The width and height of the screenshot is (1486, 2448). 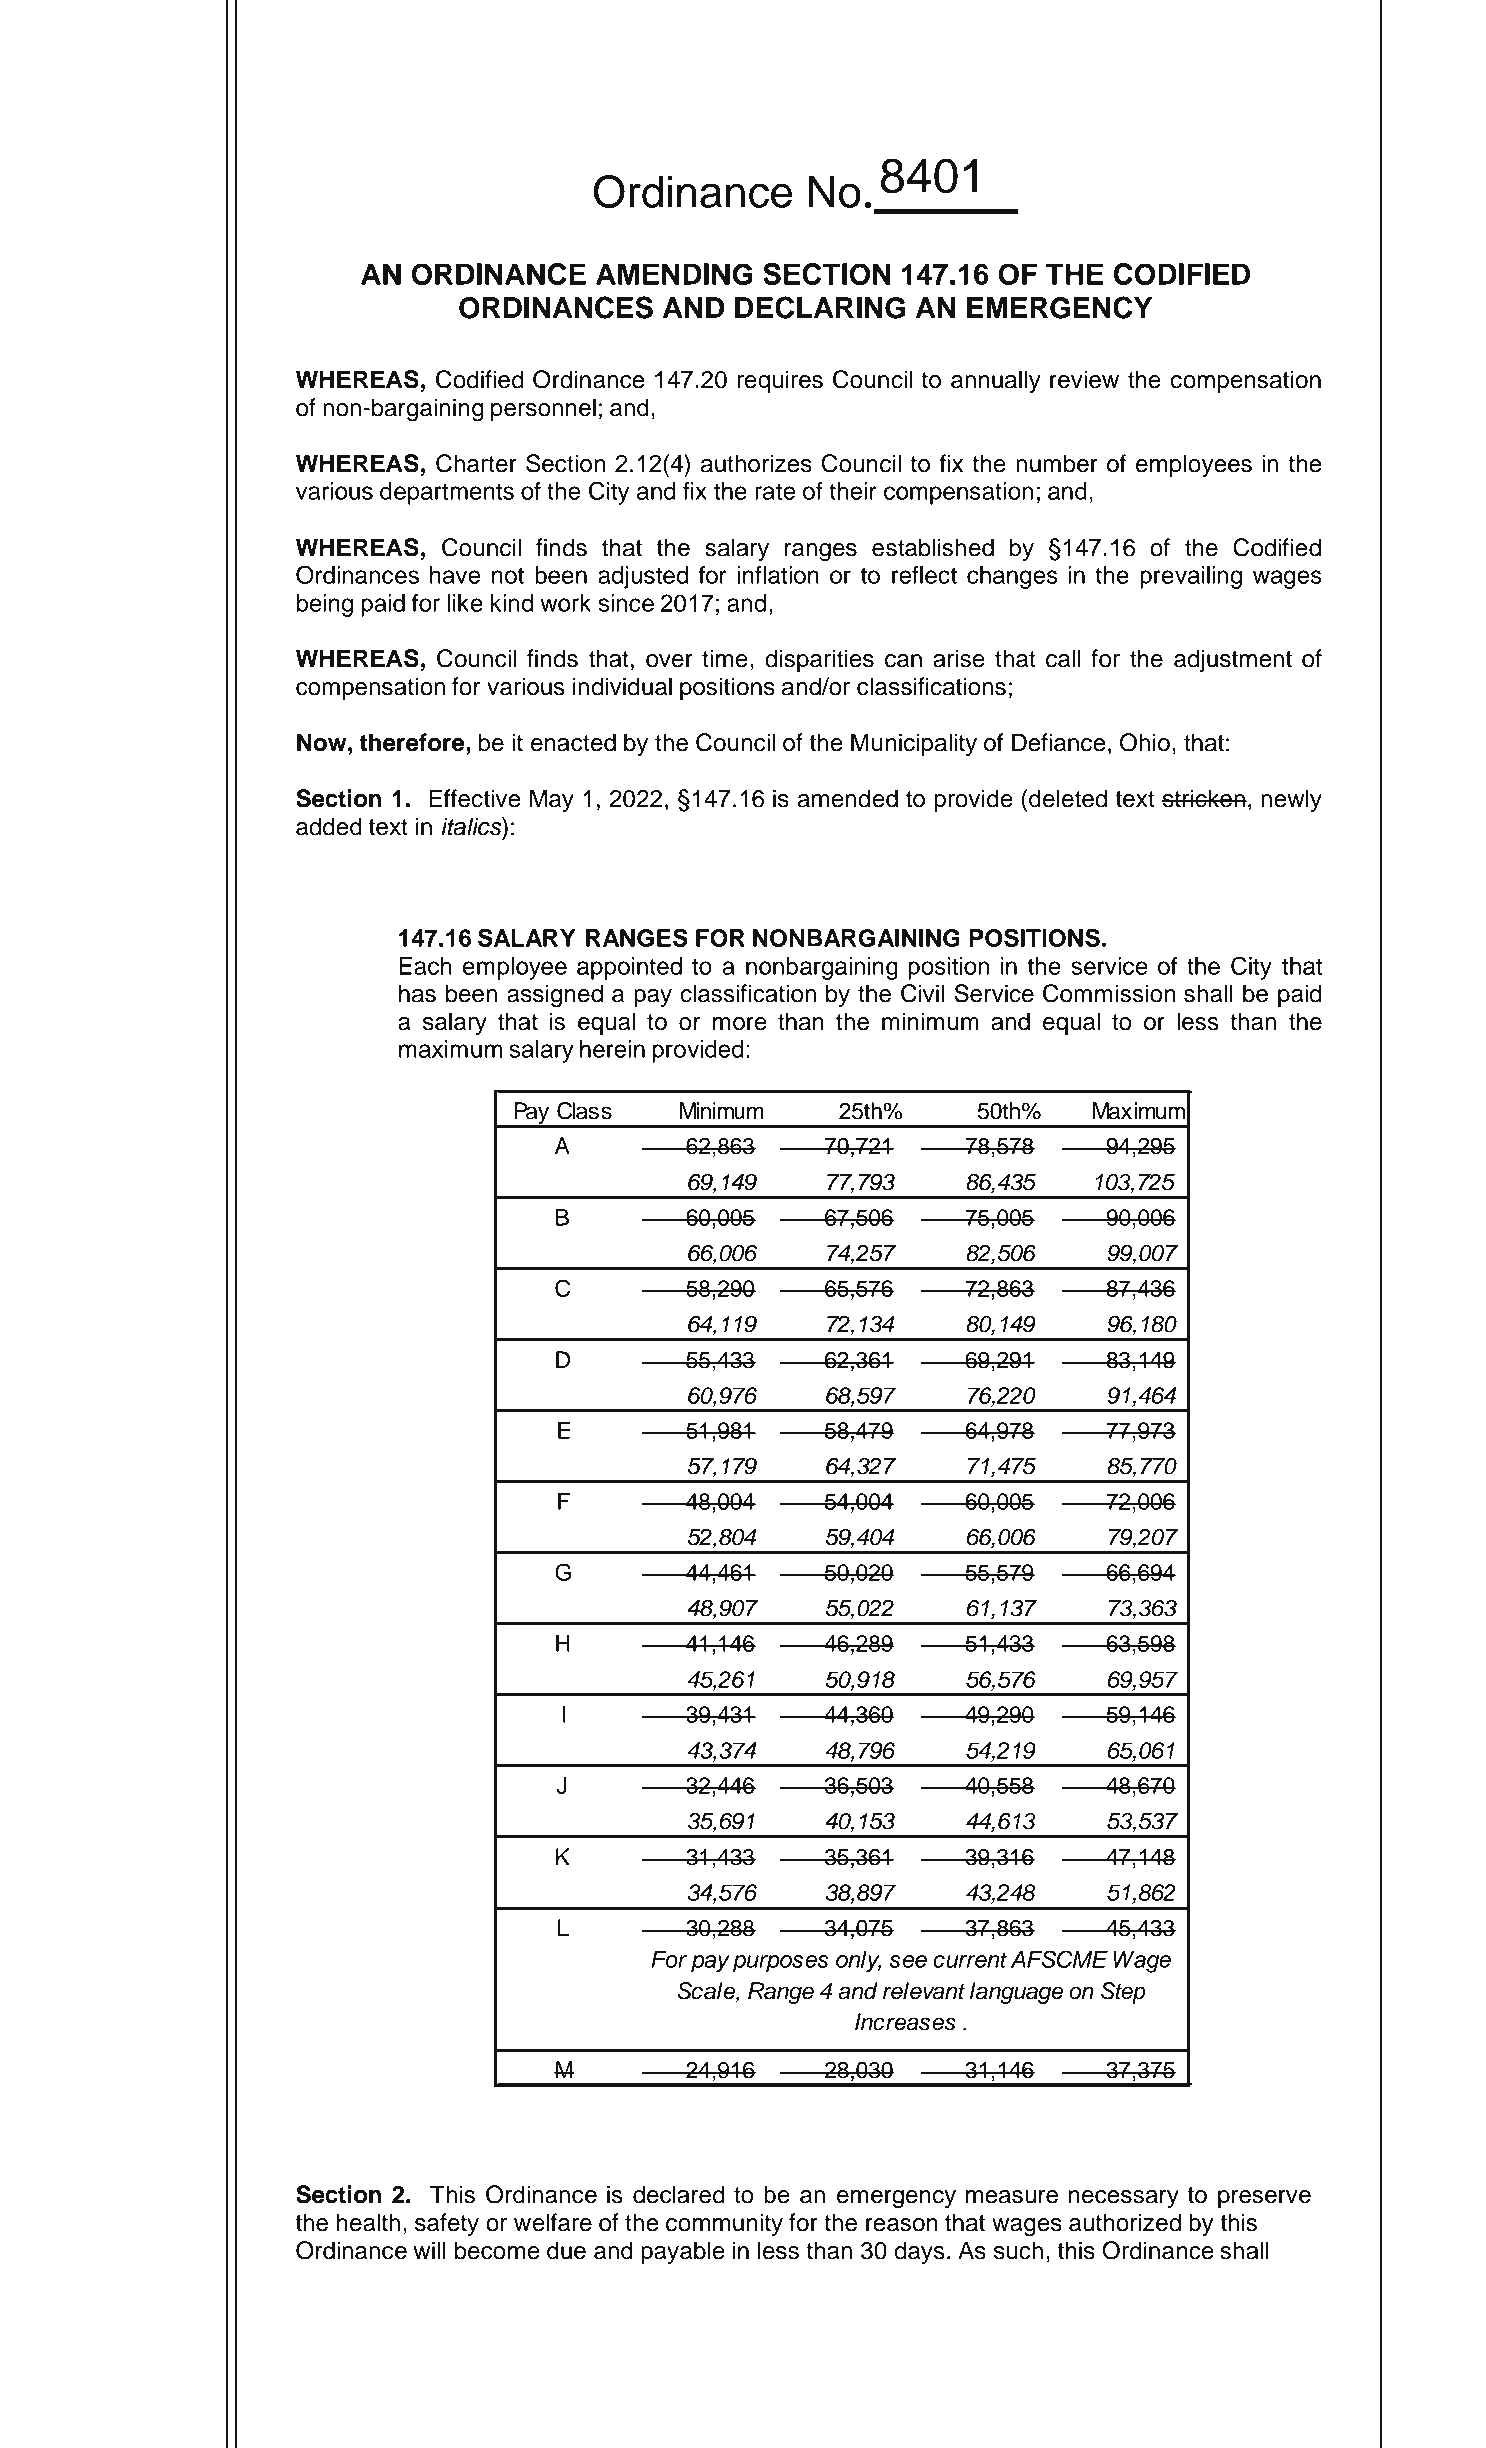 I want to click on safety, so click(x=447, y=2224).
